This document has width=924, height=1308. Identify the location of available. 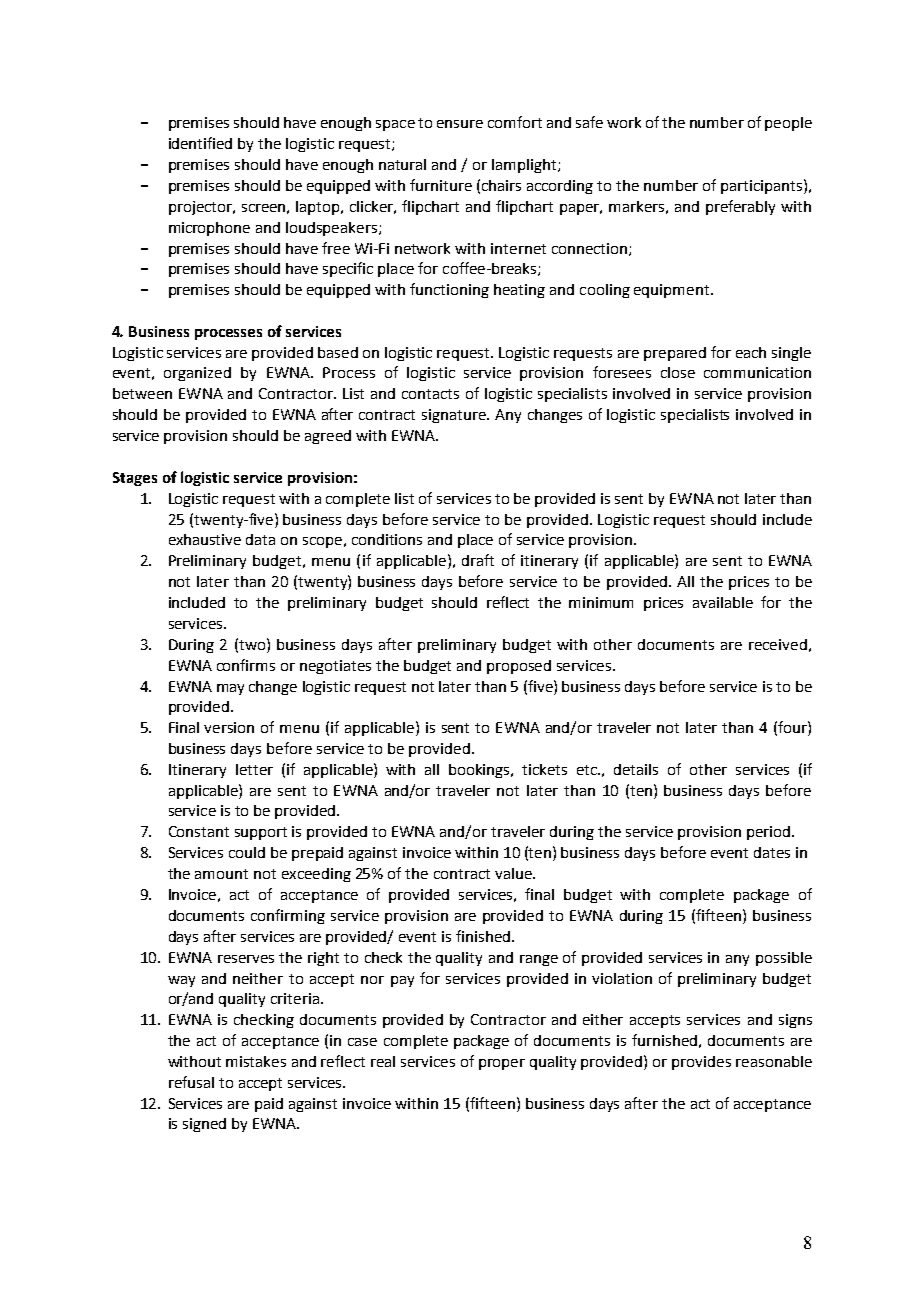
(723, 602).
